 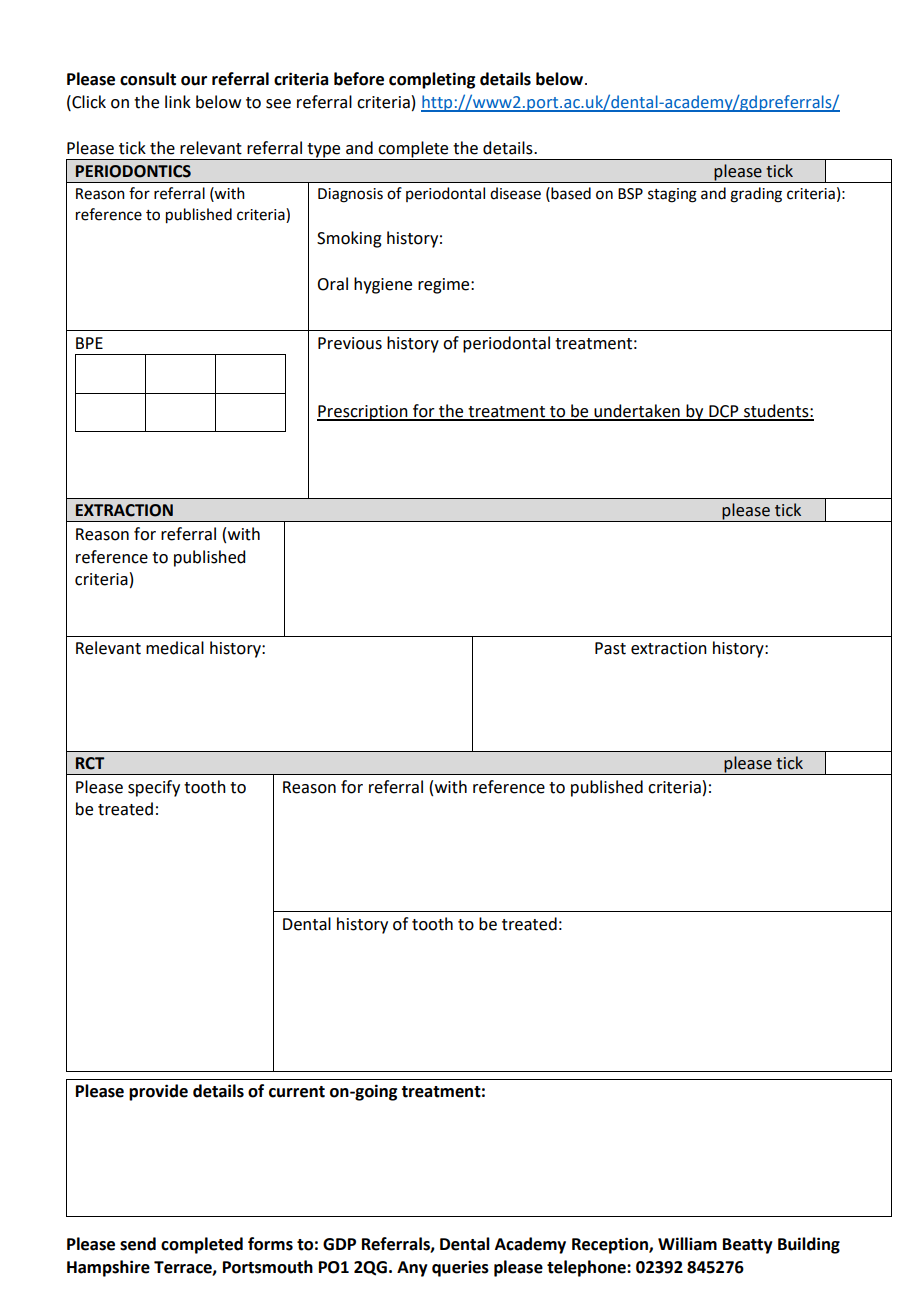 I want to click on DCP, so click(x=724, y=412).
